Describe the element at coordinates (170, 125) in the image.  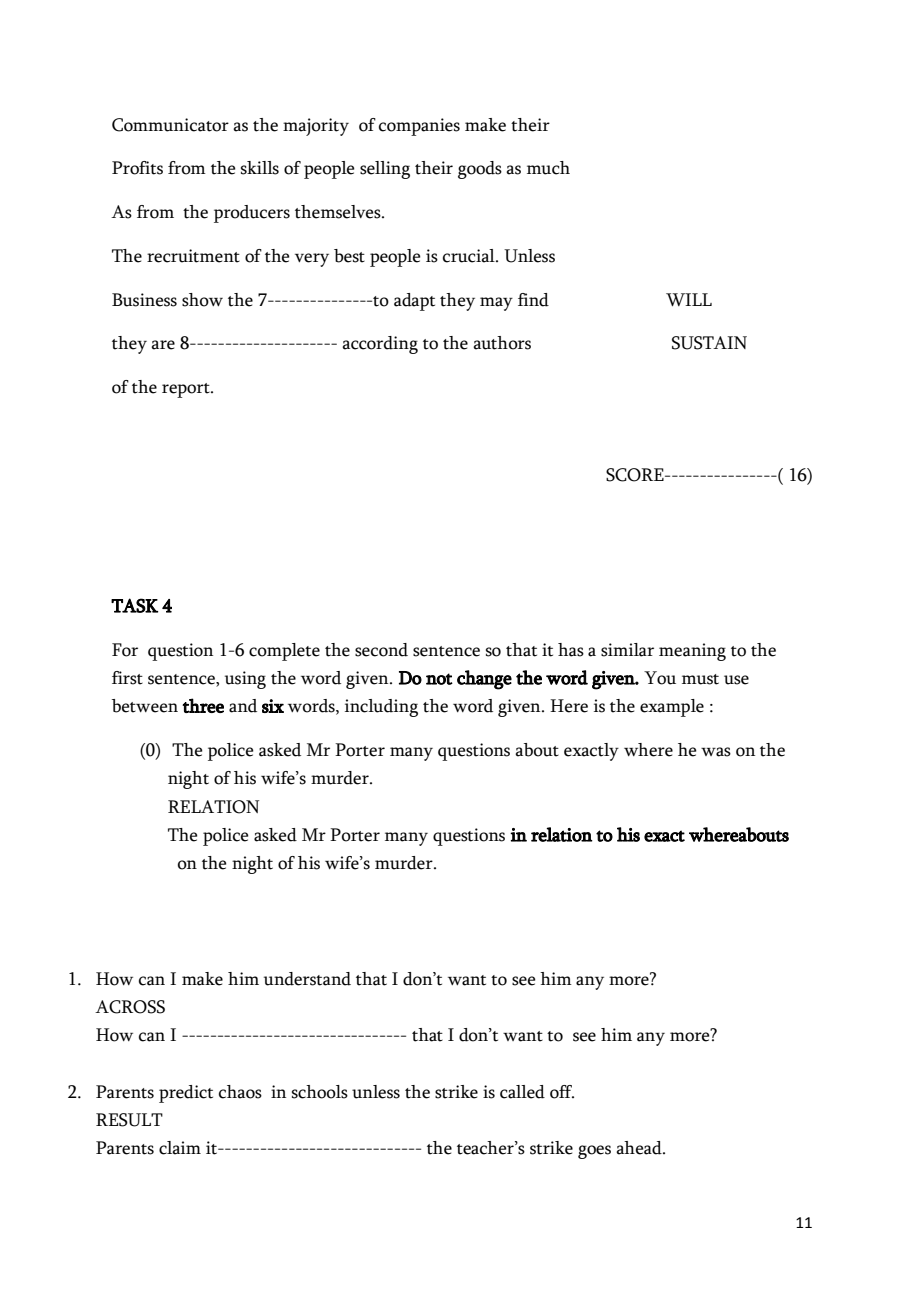
I see `Communicator` at that location.
